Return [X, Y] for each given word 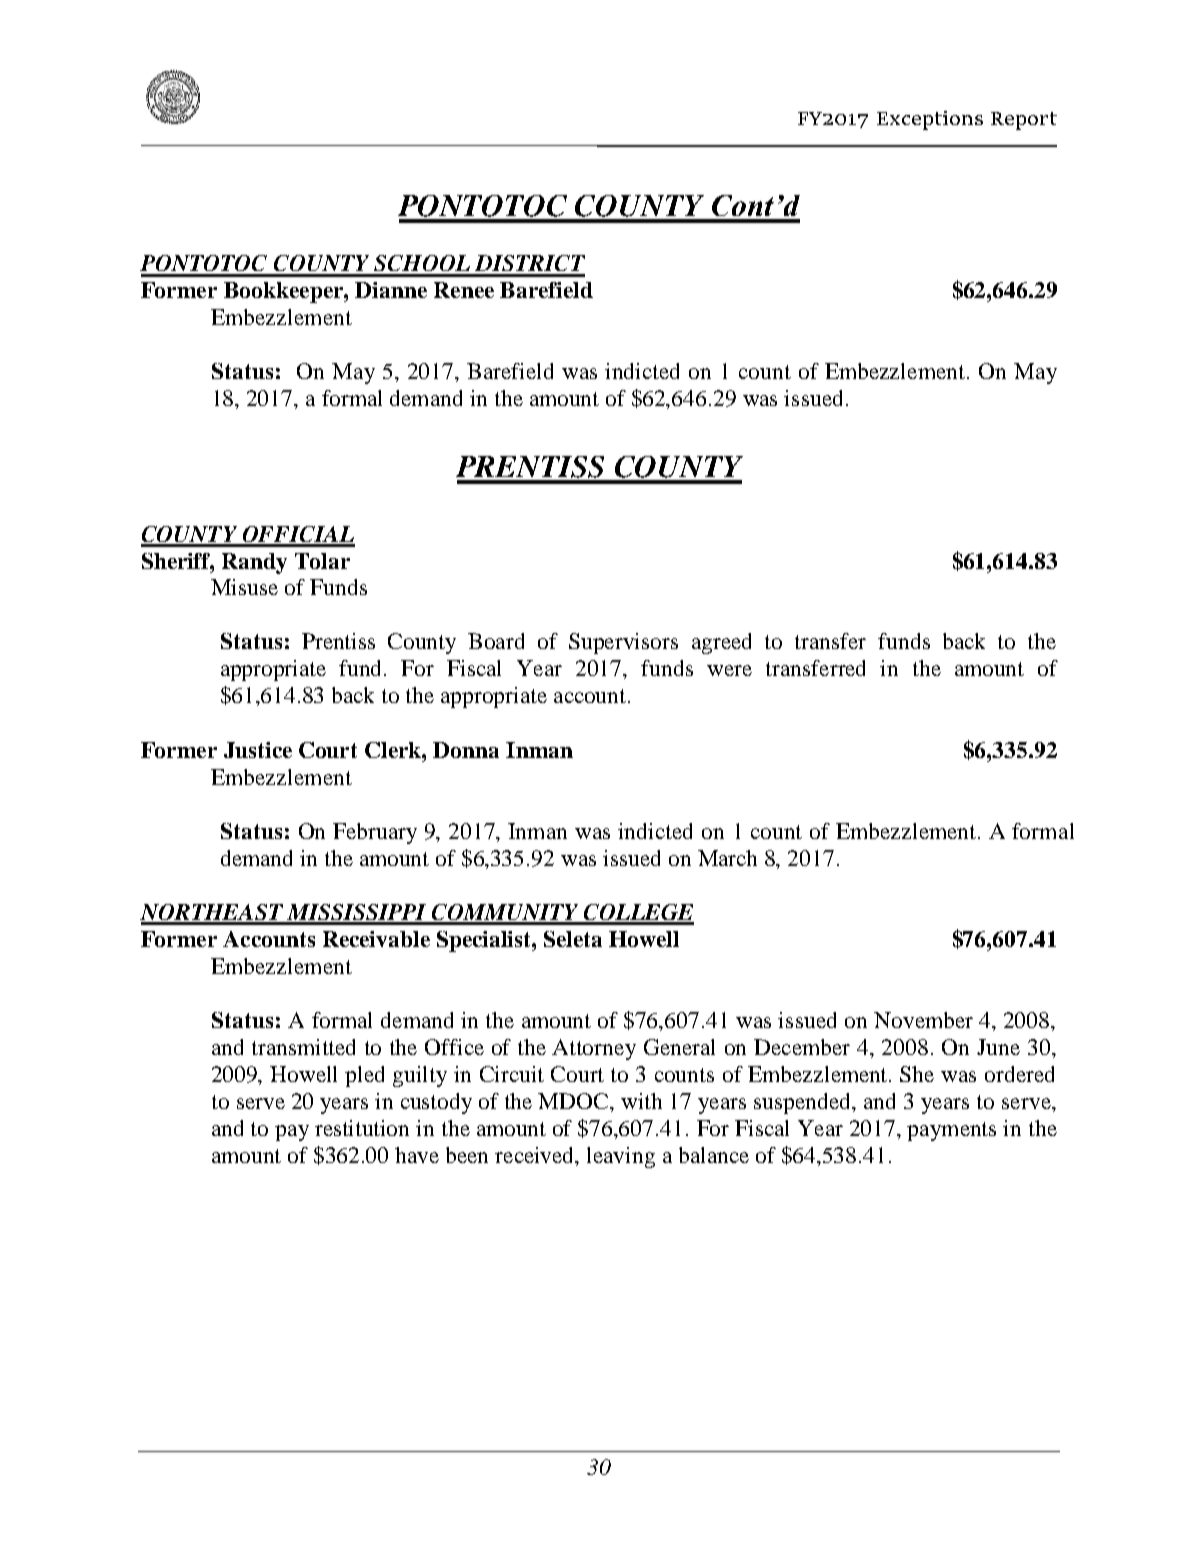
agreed [721, 643]
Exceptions [930, 120]
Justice [258, 750]
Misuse [244, 587]
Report [1024, 121]
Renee [464, 290]
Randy [254, 563]
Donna [466, 750]
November [923, 1020]
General [679, 1047]
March [727, 858]
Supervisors [623, 643]
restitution [362, 1128]
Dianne [391, 290]
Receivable [376, 939]
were [729, 670]
